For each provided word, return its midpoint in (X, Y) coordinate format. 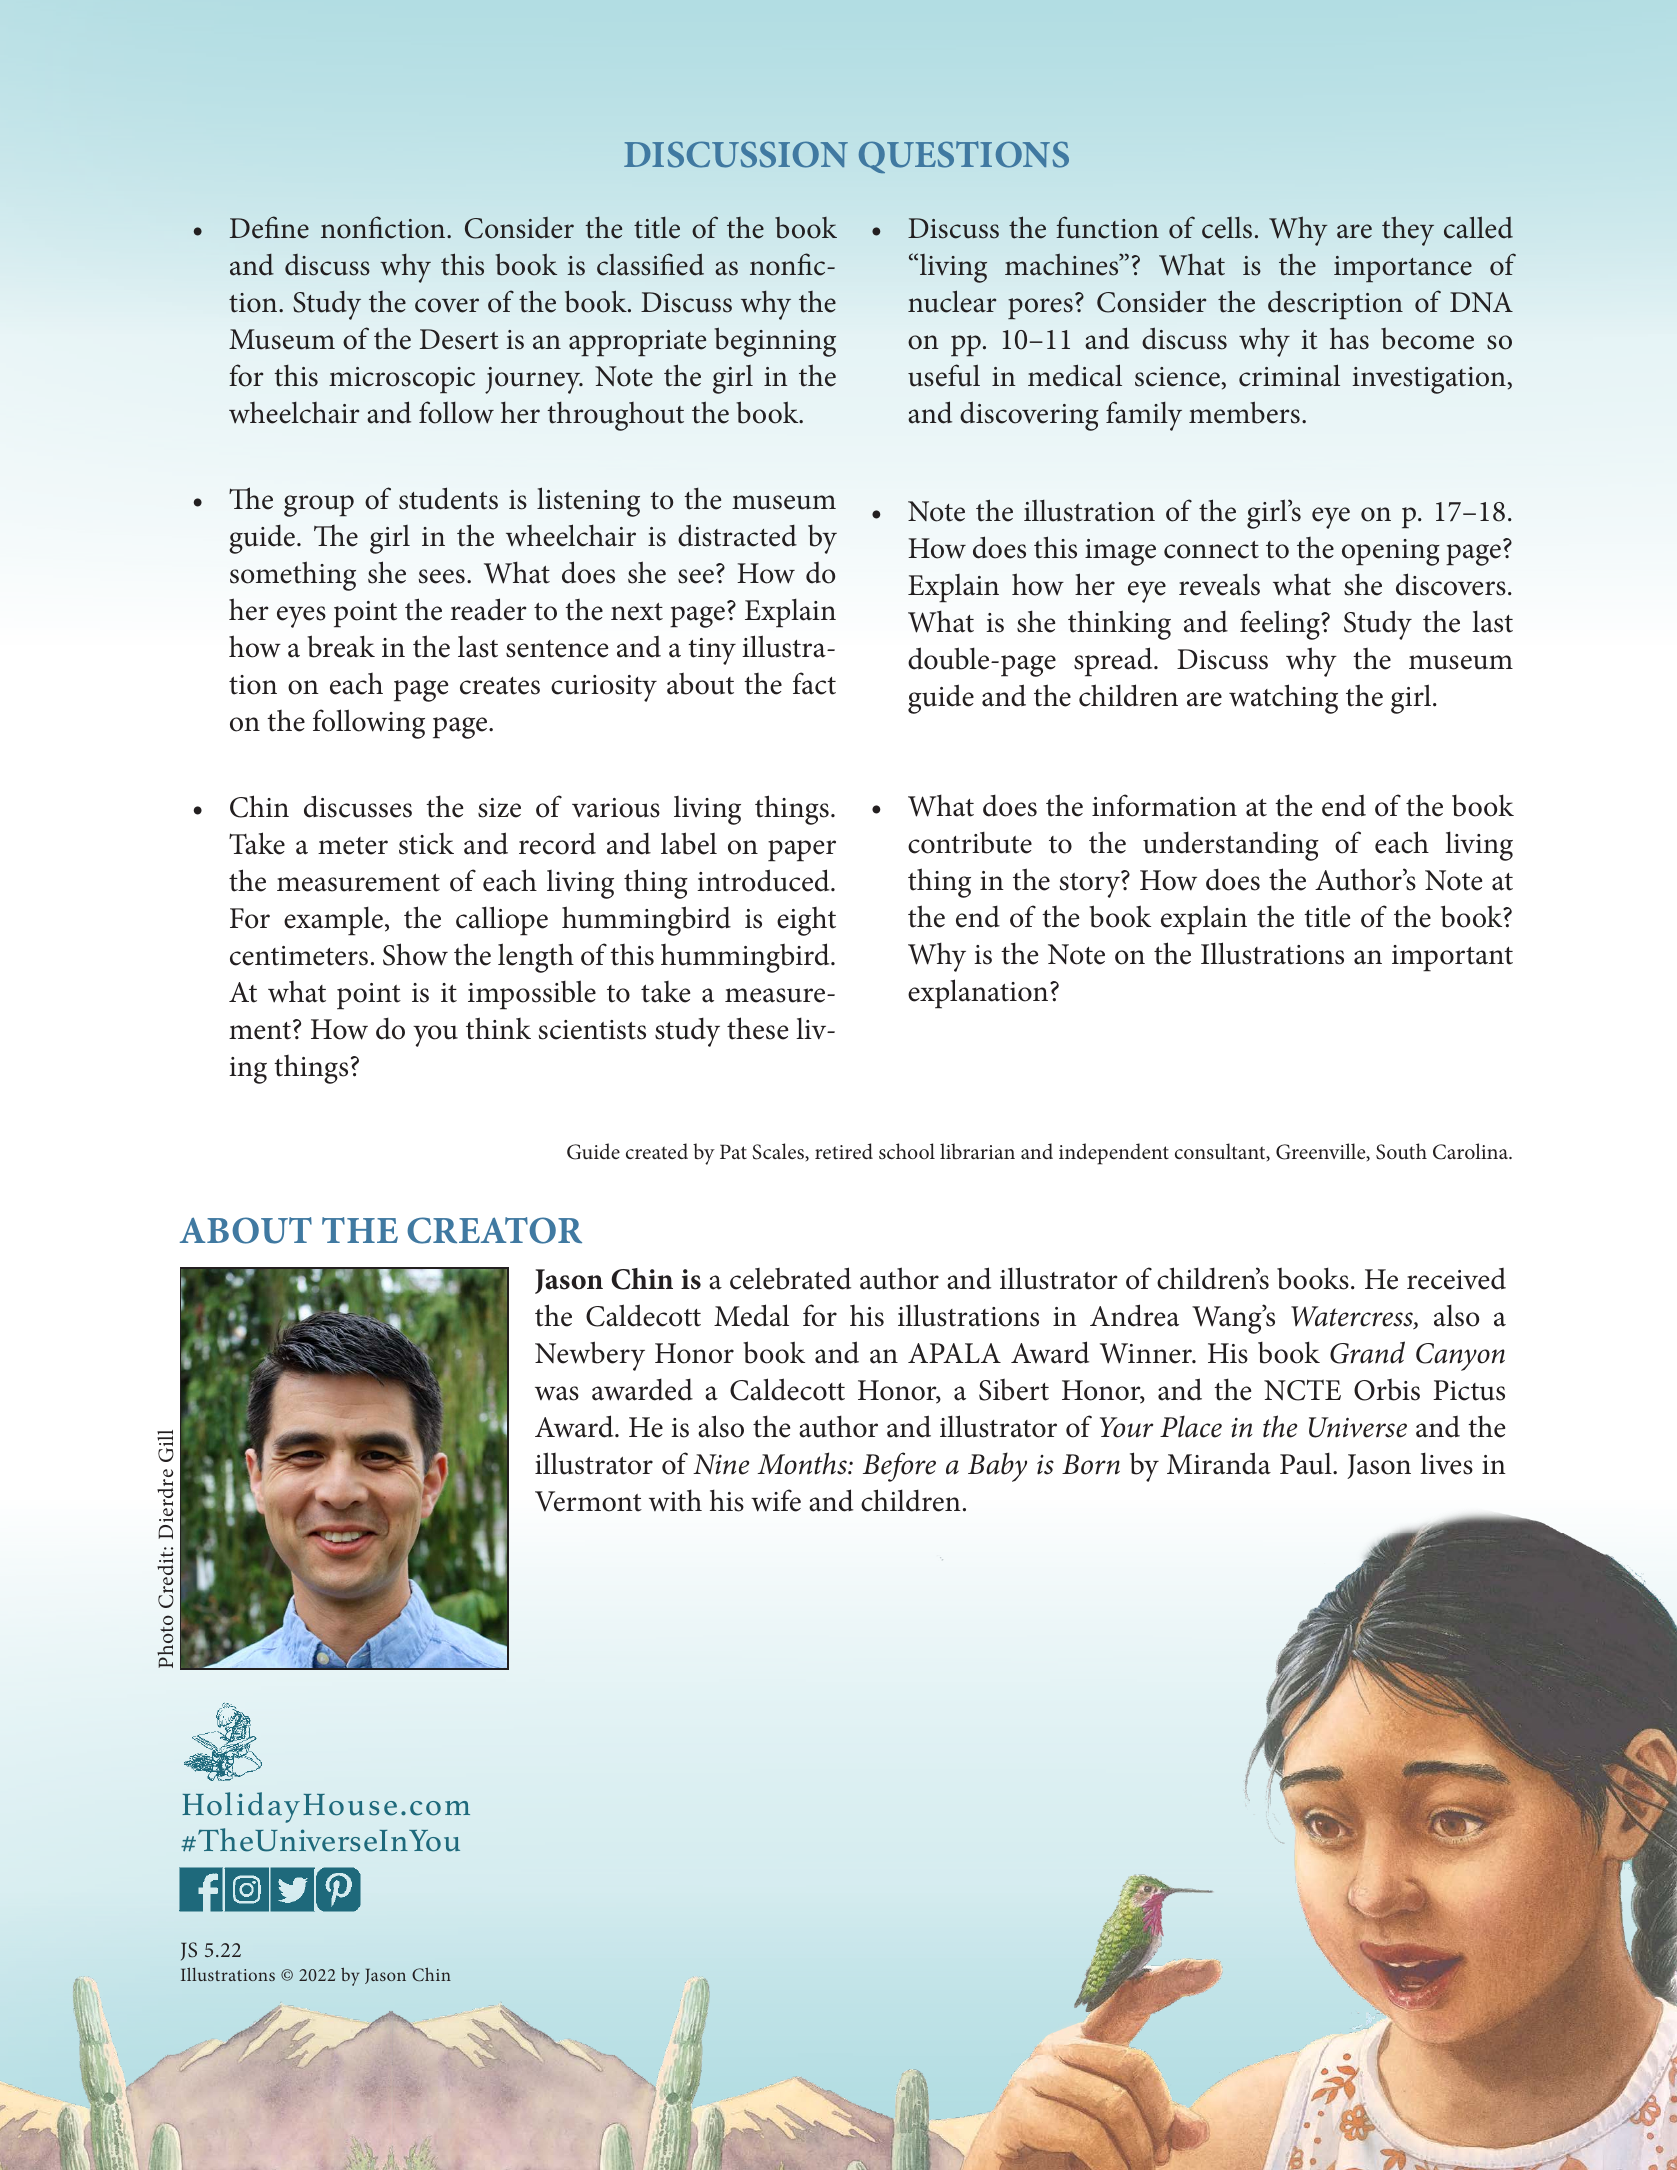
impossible (532, 995)
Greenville (1322, 1152)
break (341, 646)
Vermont (588, 1501)
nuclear (952, 301)
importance (1403, 269)
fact (814, 683)
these (757, 1028)
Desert (459, 339)
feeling (1281, 625)
